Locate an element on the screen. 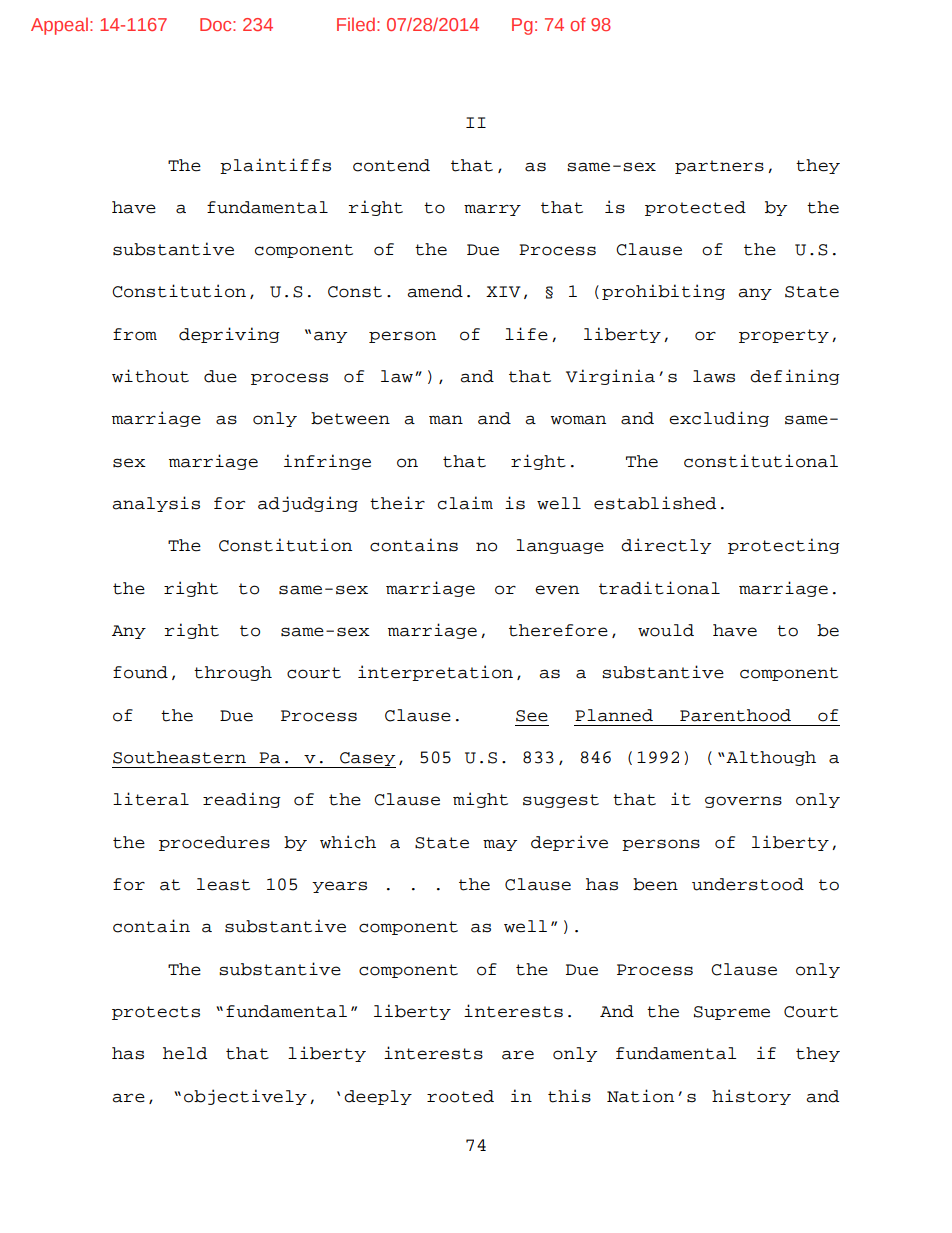 The width and height of the screenshot is (952, 1233). Southeastern is located at coordinates (179, 757).
